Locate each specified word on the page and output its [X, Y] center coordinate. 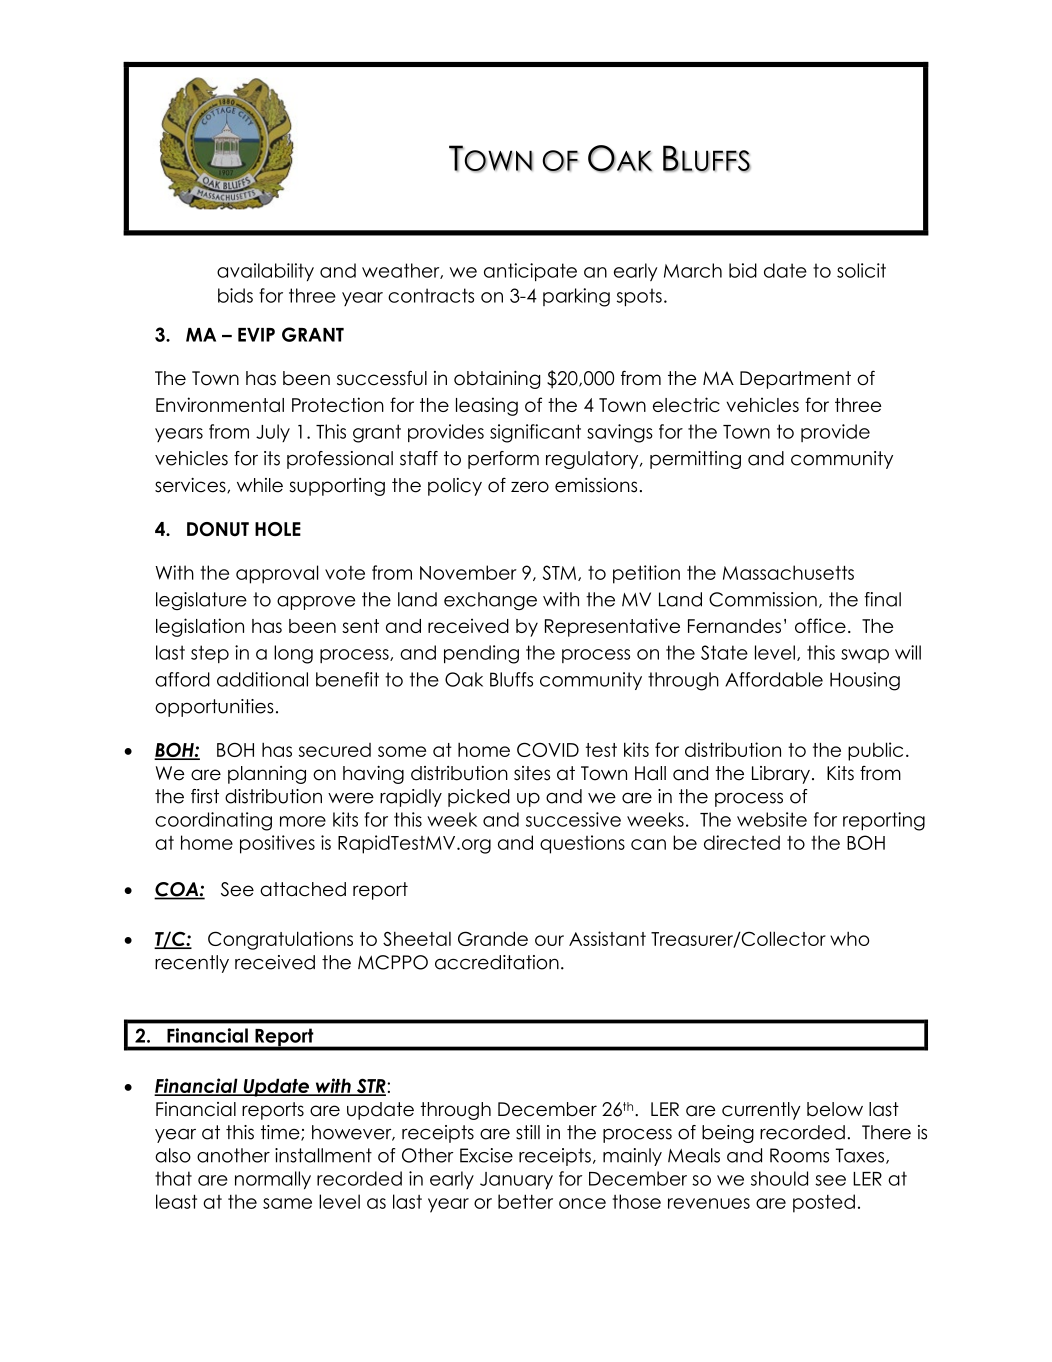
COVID [548, 749]
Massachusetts [788, 572]
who [849, 938]
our [549, 940]
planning [267, 775]
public [875, 751]
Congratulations [280, 940]
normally [273, 1180]
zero [530, 487]
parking [576, 297]
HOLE [278, 529]
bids [235, 295]
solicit [861, 270]
